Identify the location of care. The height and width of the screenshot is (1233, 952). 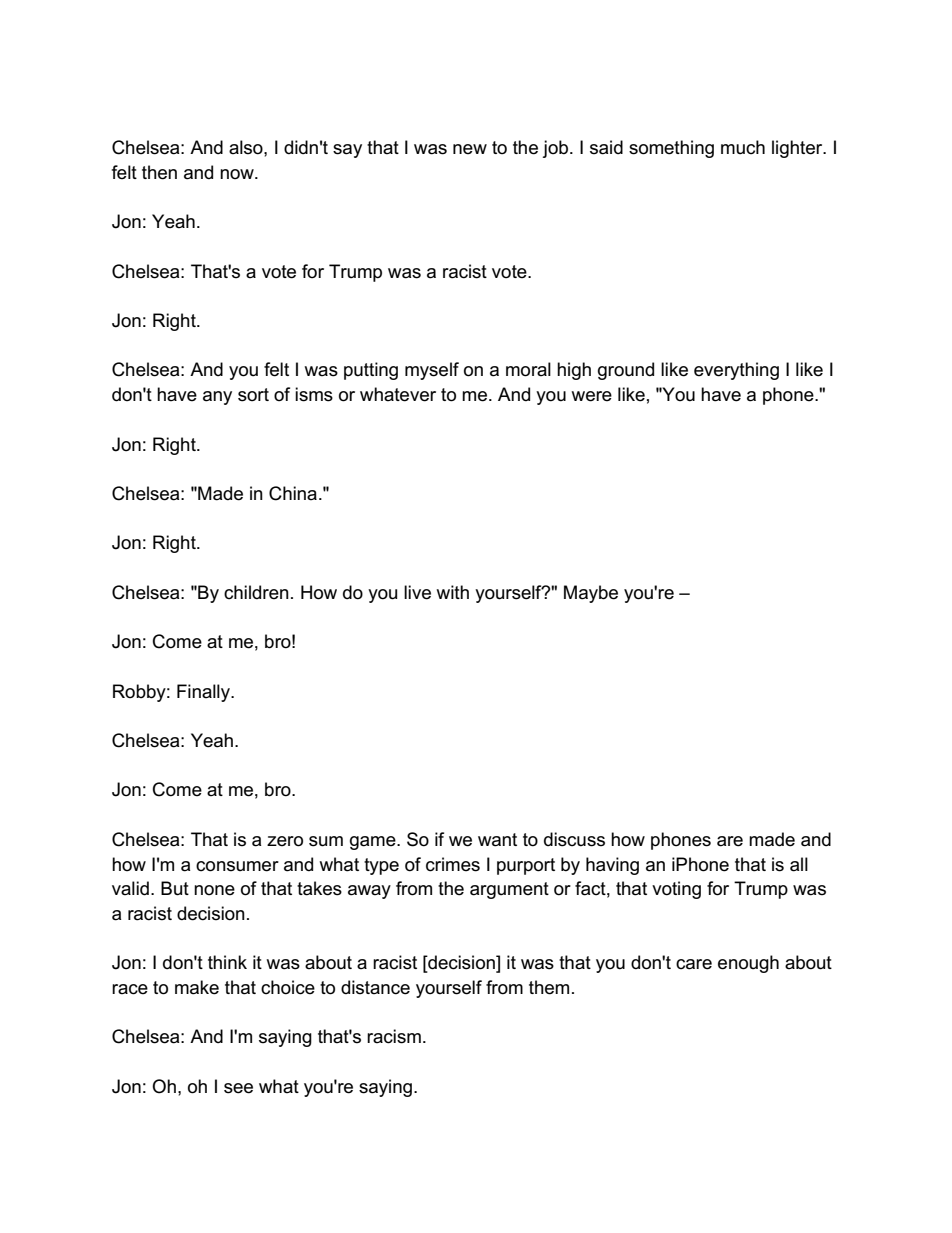
(694, 964).
